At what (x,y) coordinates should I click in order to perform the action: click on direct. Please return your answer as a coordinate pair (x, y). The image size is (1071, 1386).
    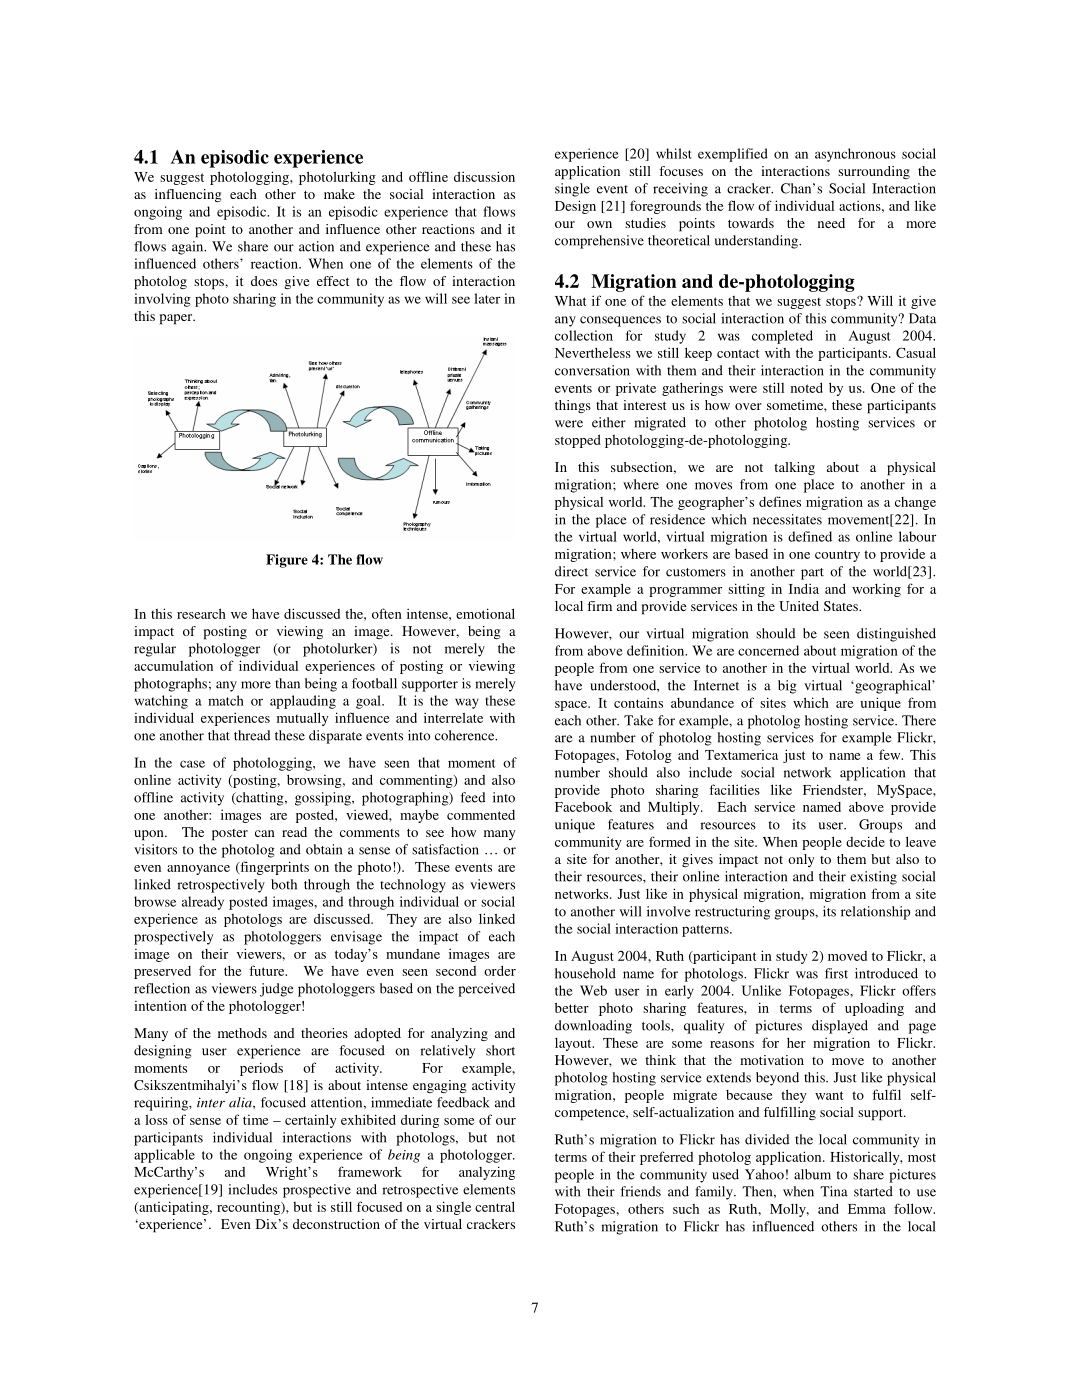
    Looking at the image, I should click on (571, 571).
